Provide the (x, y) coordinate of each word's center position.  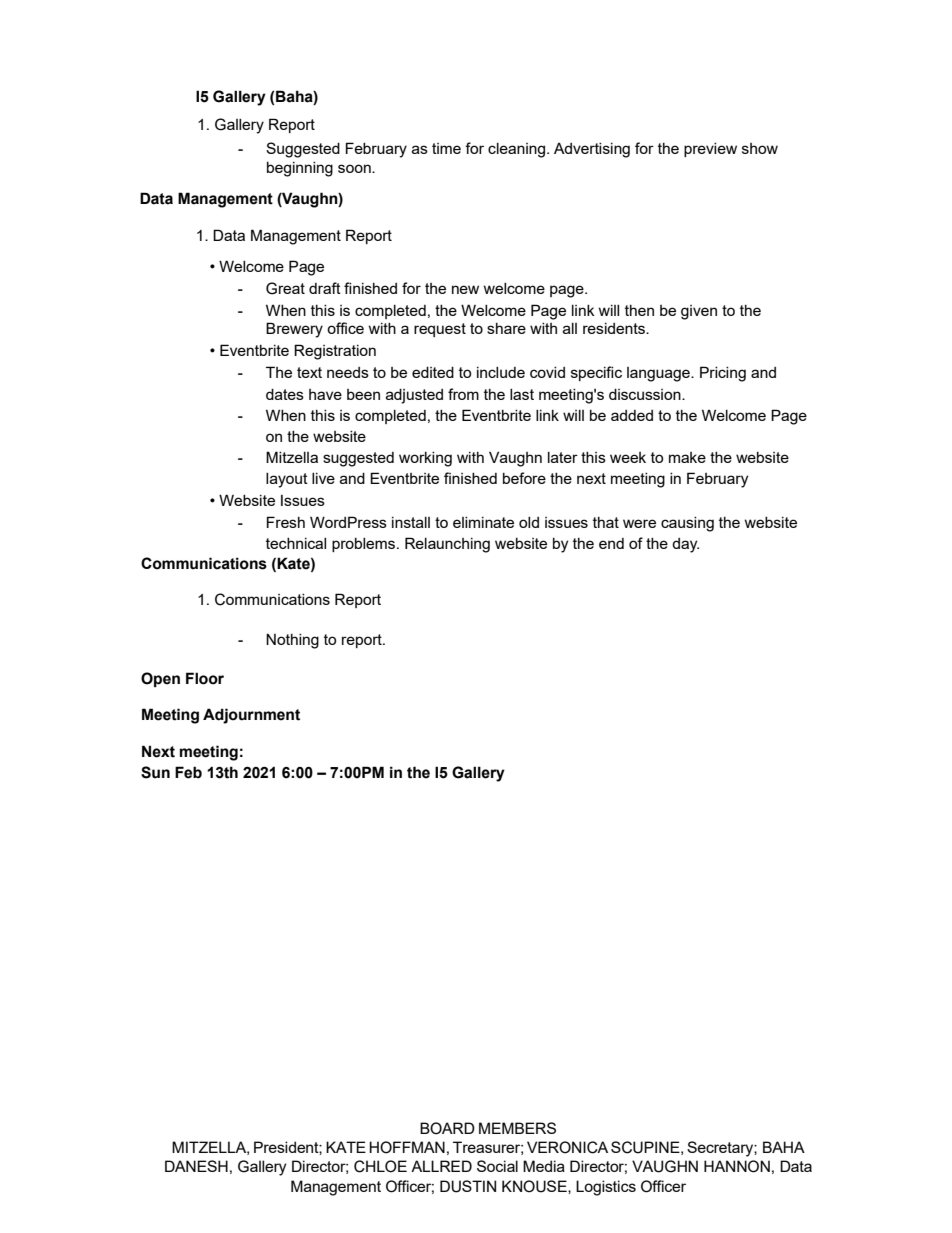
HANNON (737, 1166)
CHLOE (380, 1166)
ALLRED (441, 1166)
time (446, 148)
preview (710, 150)
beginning (300, 169)
